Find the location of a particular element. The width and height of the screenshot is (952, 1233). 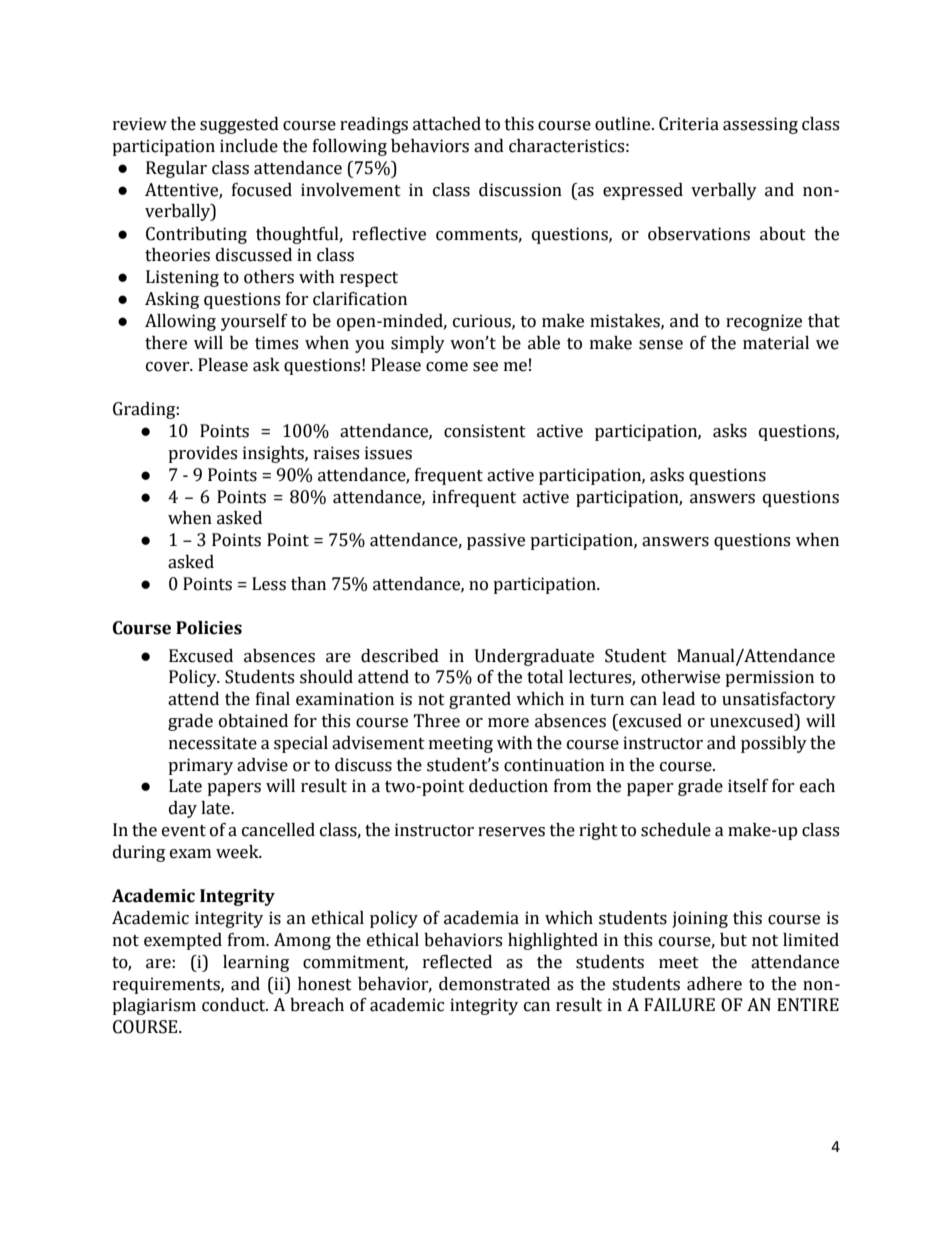

passive is located at coordinates (496, 541).
